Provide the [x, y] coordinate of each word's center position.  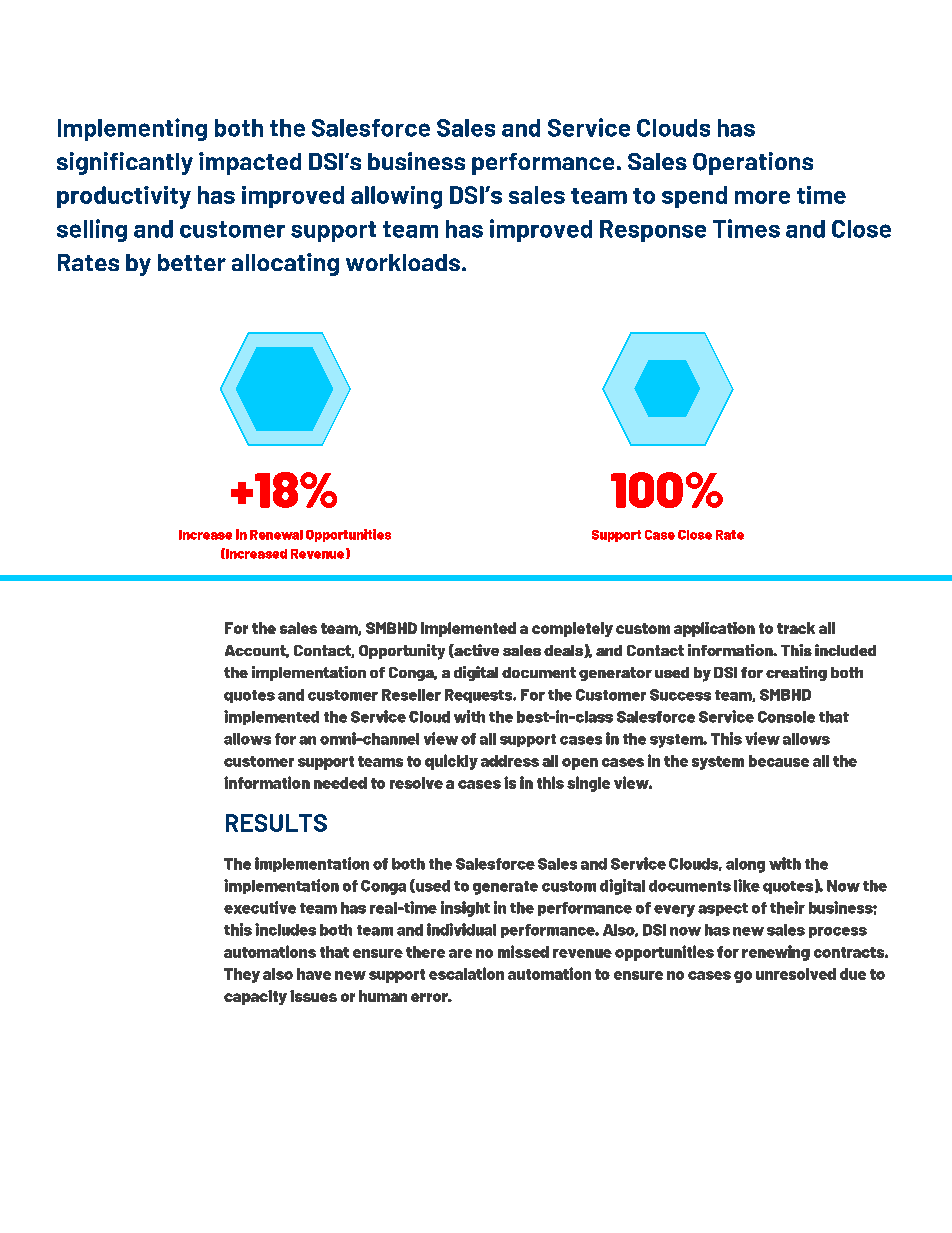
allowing [396, 197]
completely [572, 629]
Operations [753, 163]
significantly [125, 163]
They [242, 975]
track [796, 628]
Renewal [276, 535]
